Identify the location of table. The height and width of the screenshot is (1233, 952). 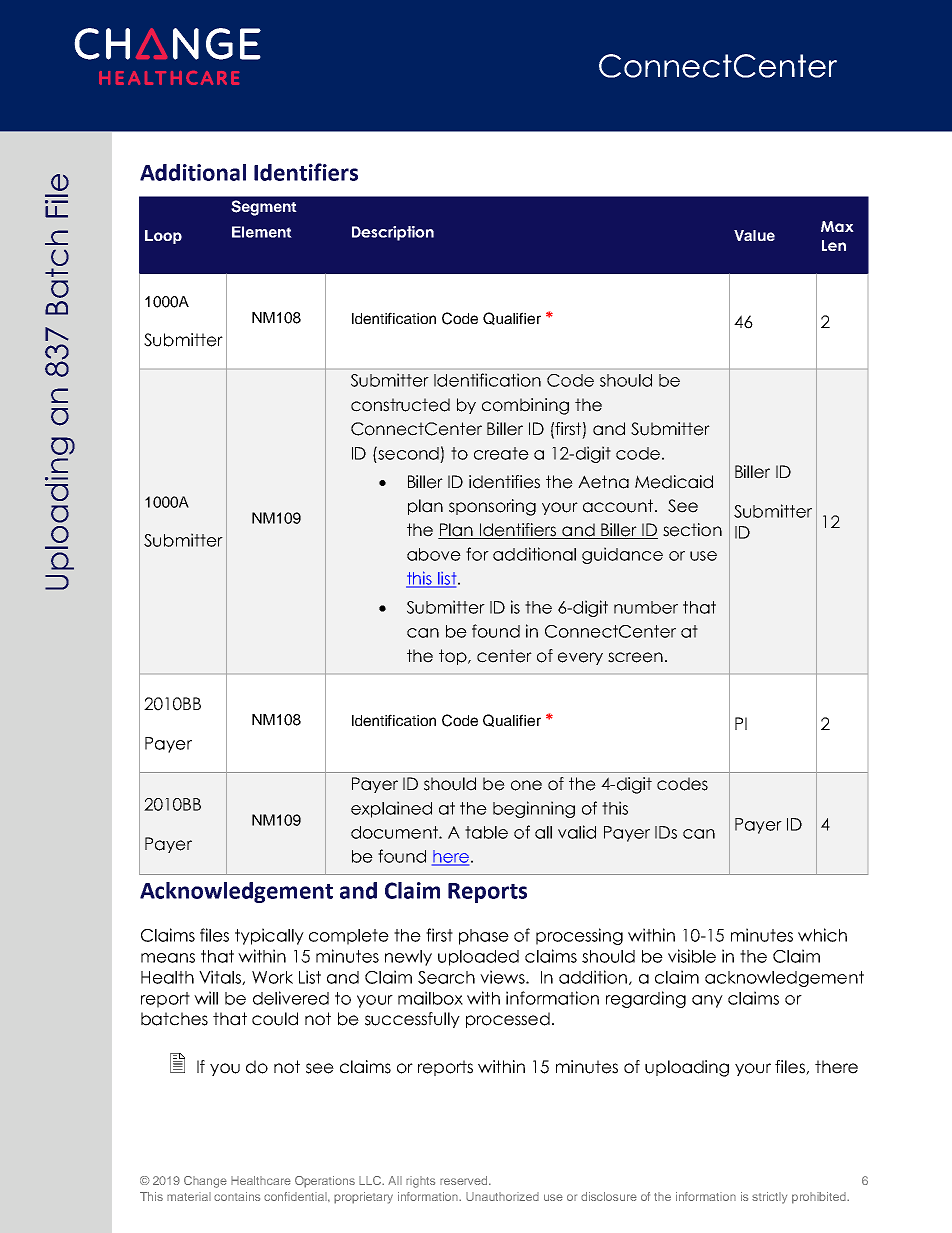
(486, 832).
